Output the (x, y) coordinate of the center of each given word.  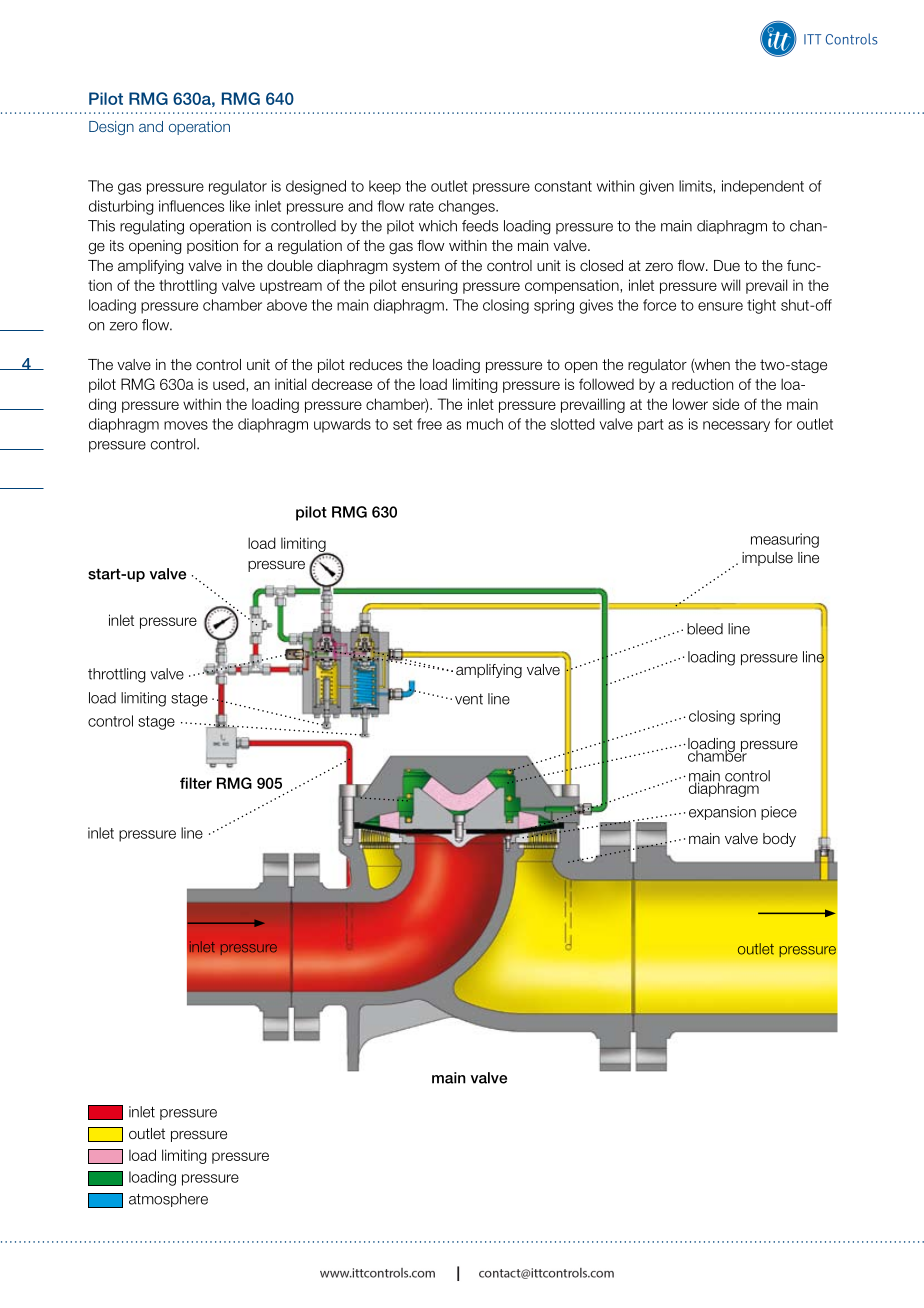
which (438, 226)
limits (696, 186)
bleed (705, 629)
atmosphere (168, 1200)
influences (191, 206)
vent (469, 699)
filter (196, 783)
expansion (722, 813)
